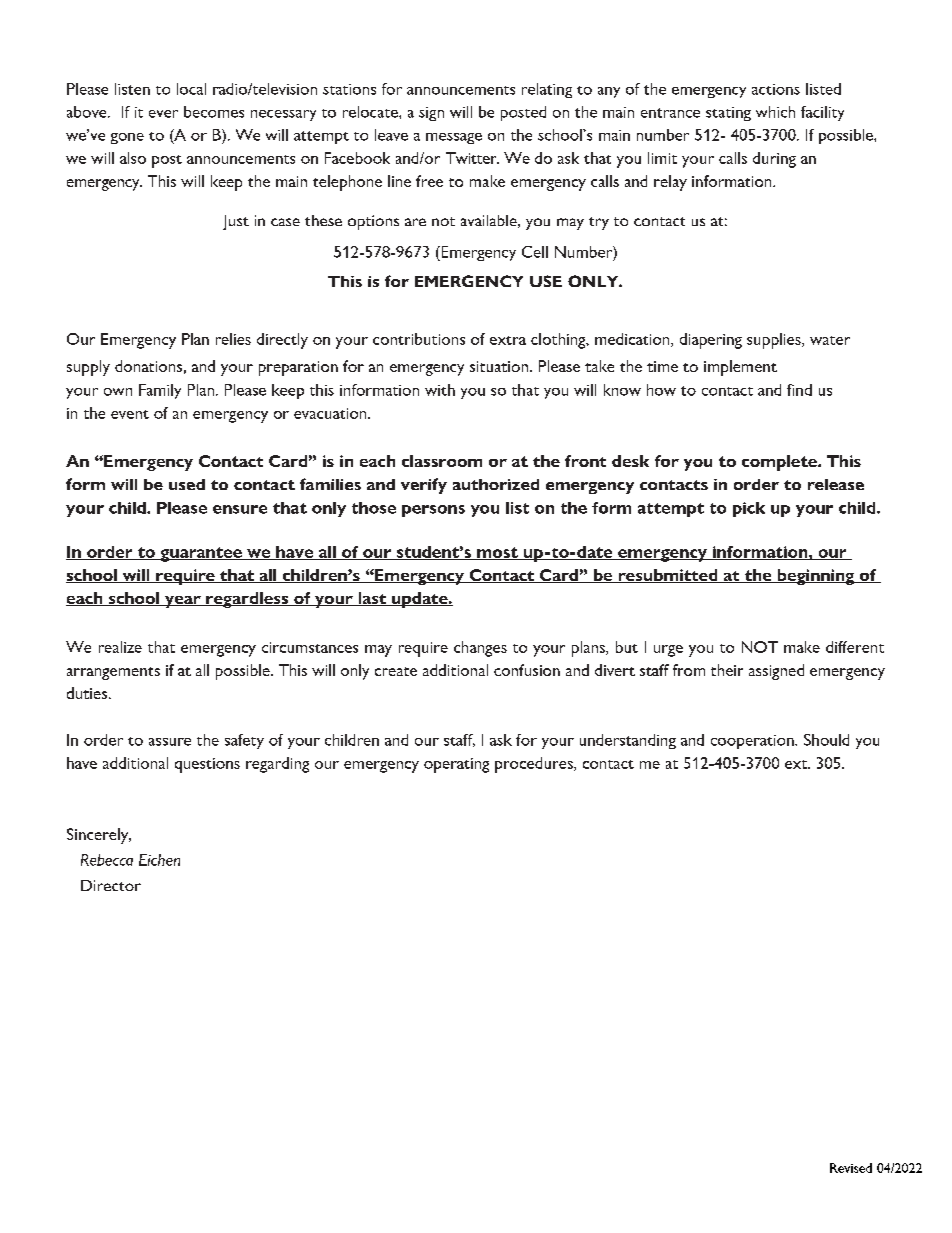 The height and width of the image is (1233, 952). Describe the element at coordinates (851, 1168) in the image. I see `Revised` at that location.
